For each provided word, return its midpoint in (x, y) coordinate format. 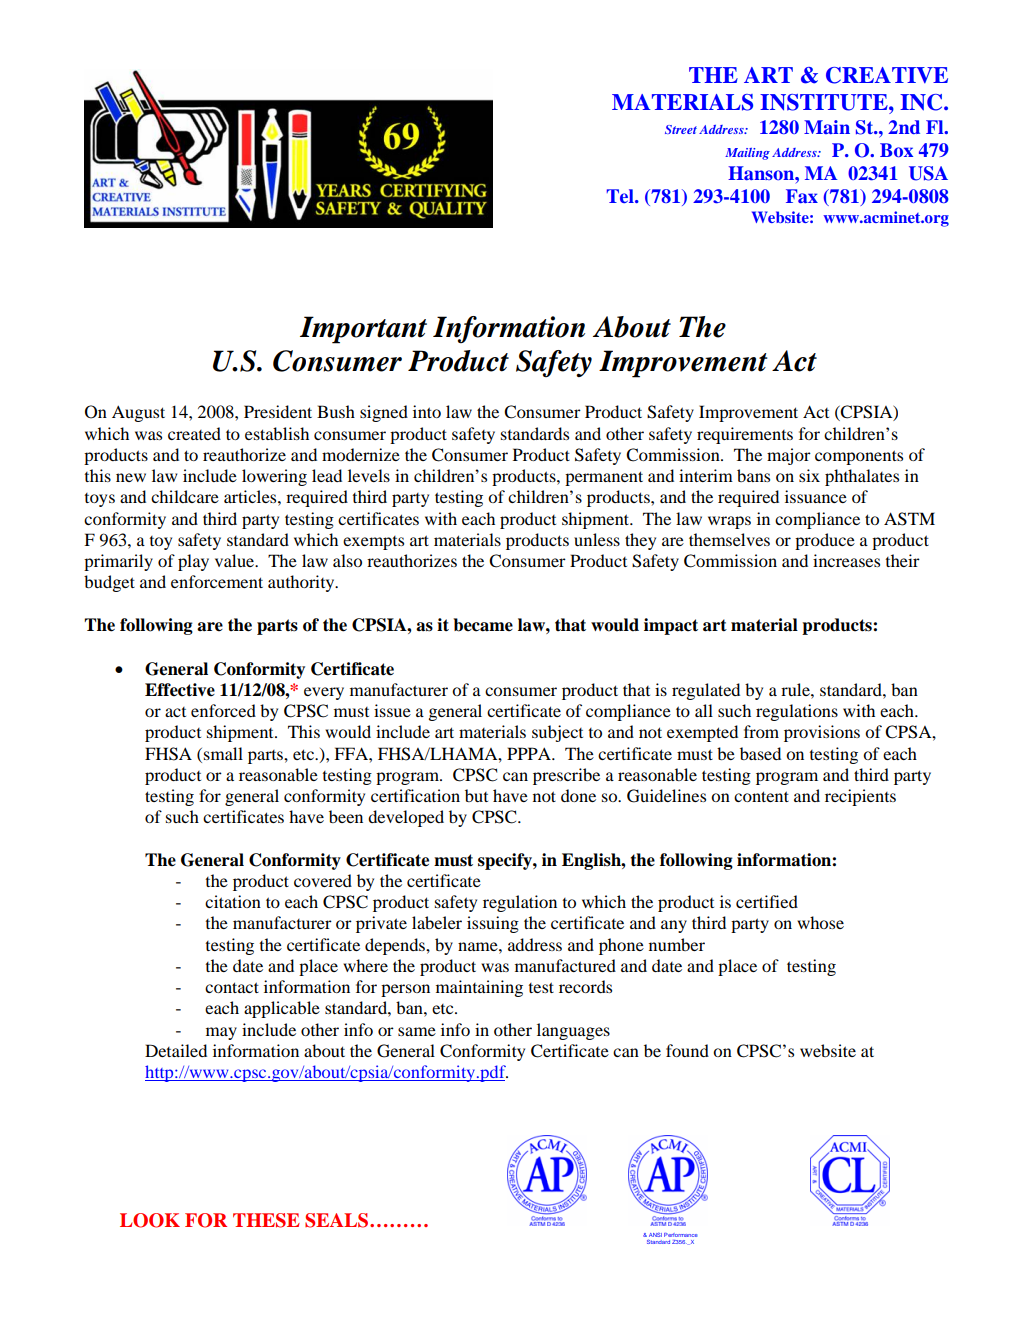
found (687, 1050)
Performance (681, 1235)
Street (681, 129)
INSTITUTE (825, 102)
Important (363, 330)
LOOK (150, 1220)
